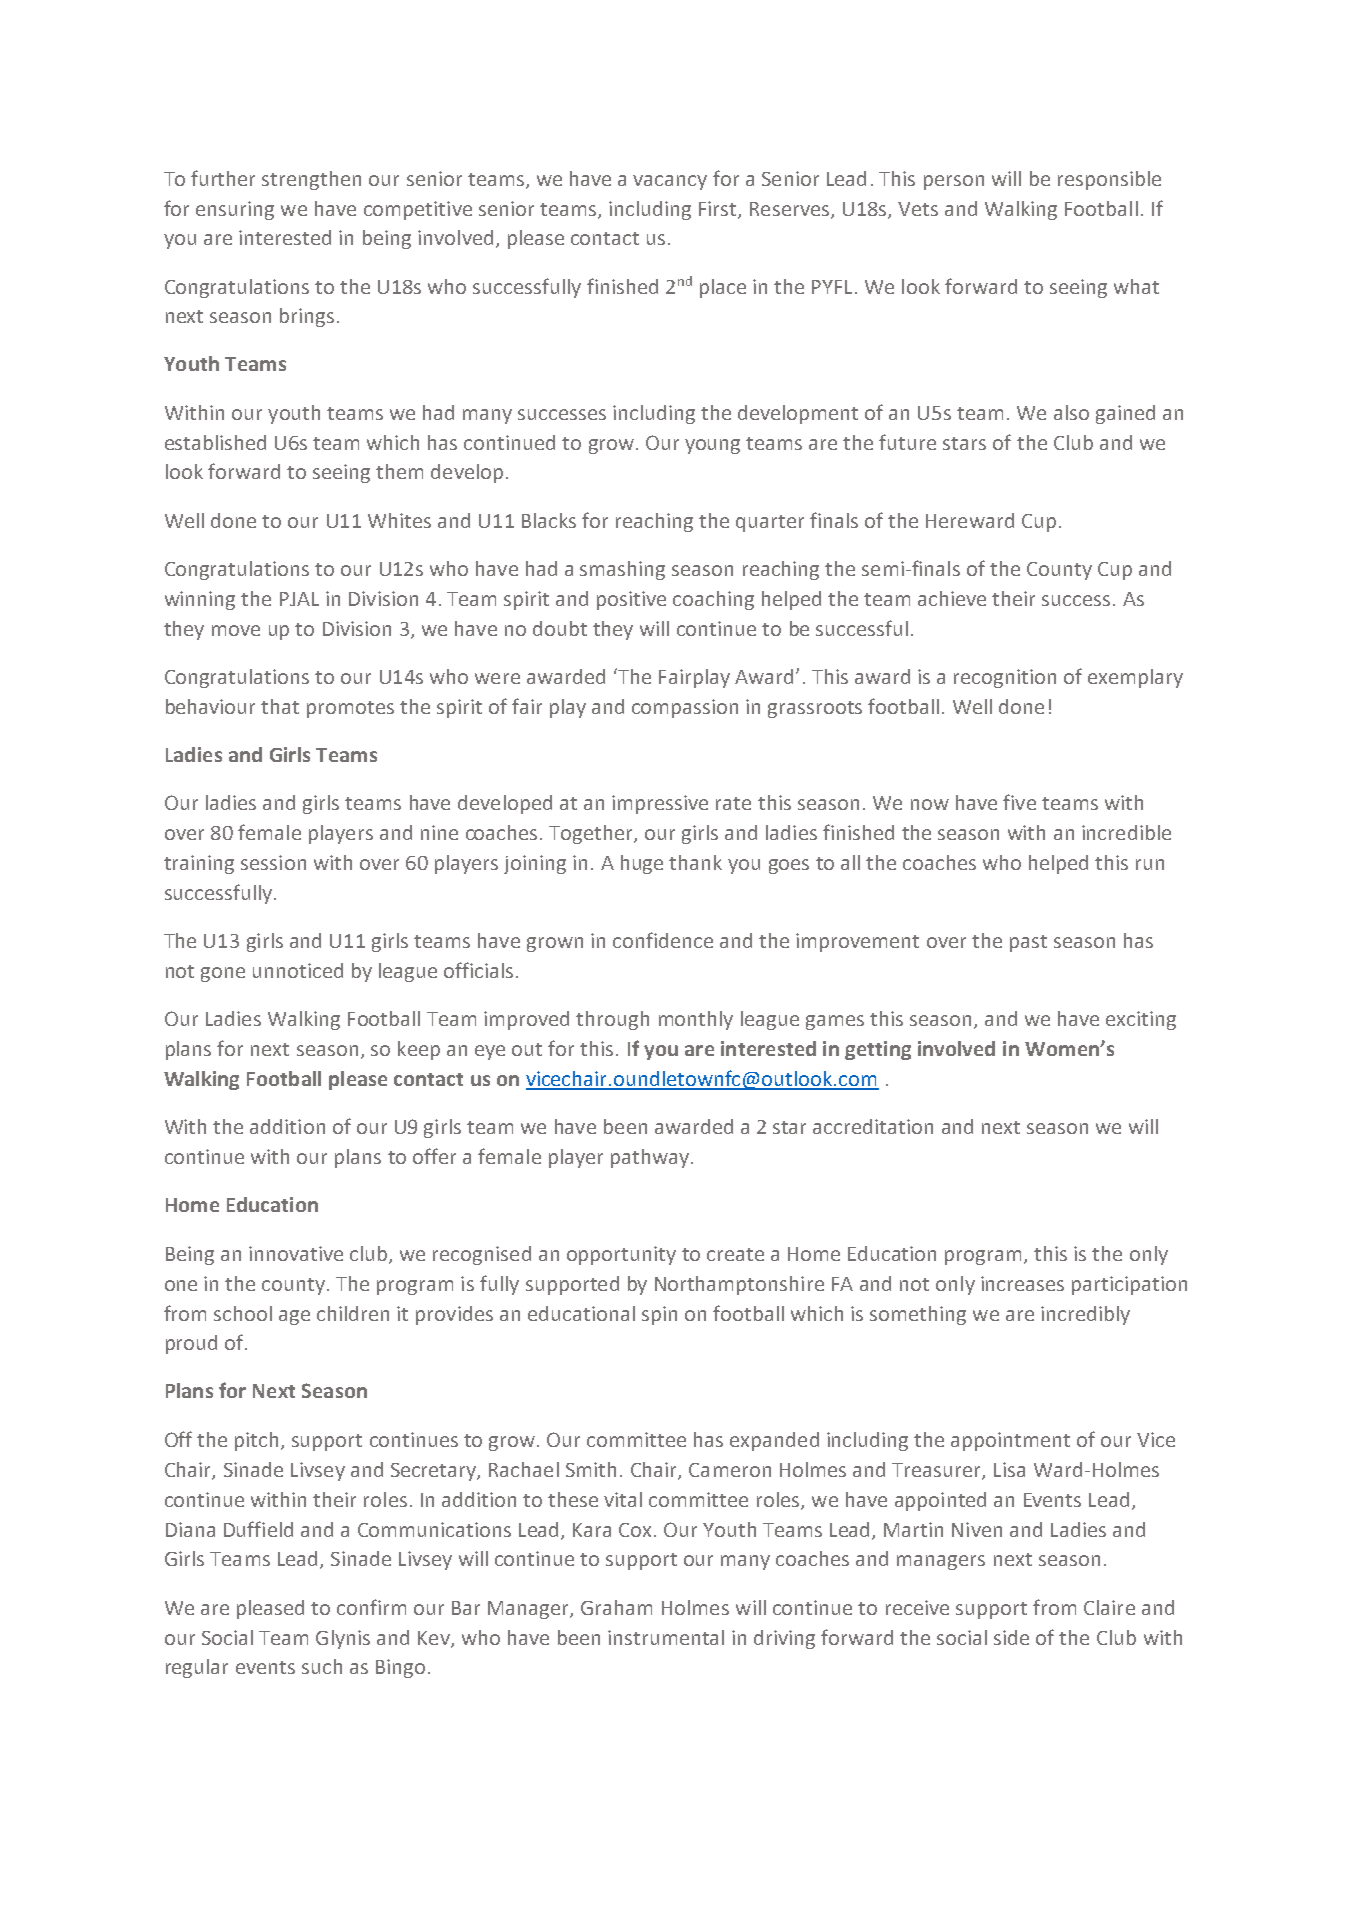  Describe the element at coordinates (311, 180) in the document. I see `strengthen` at that location.
